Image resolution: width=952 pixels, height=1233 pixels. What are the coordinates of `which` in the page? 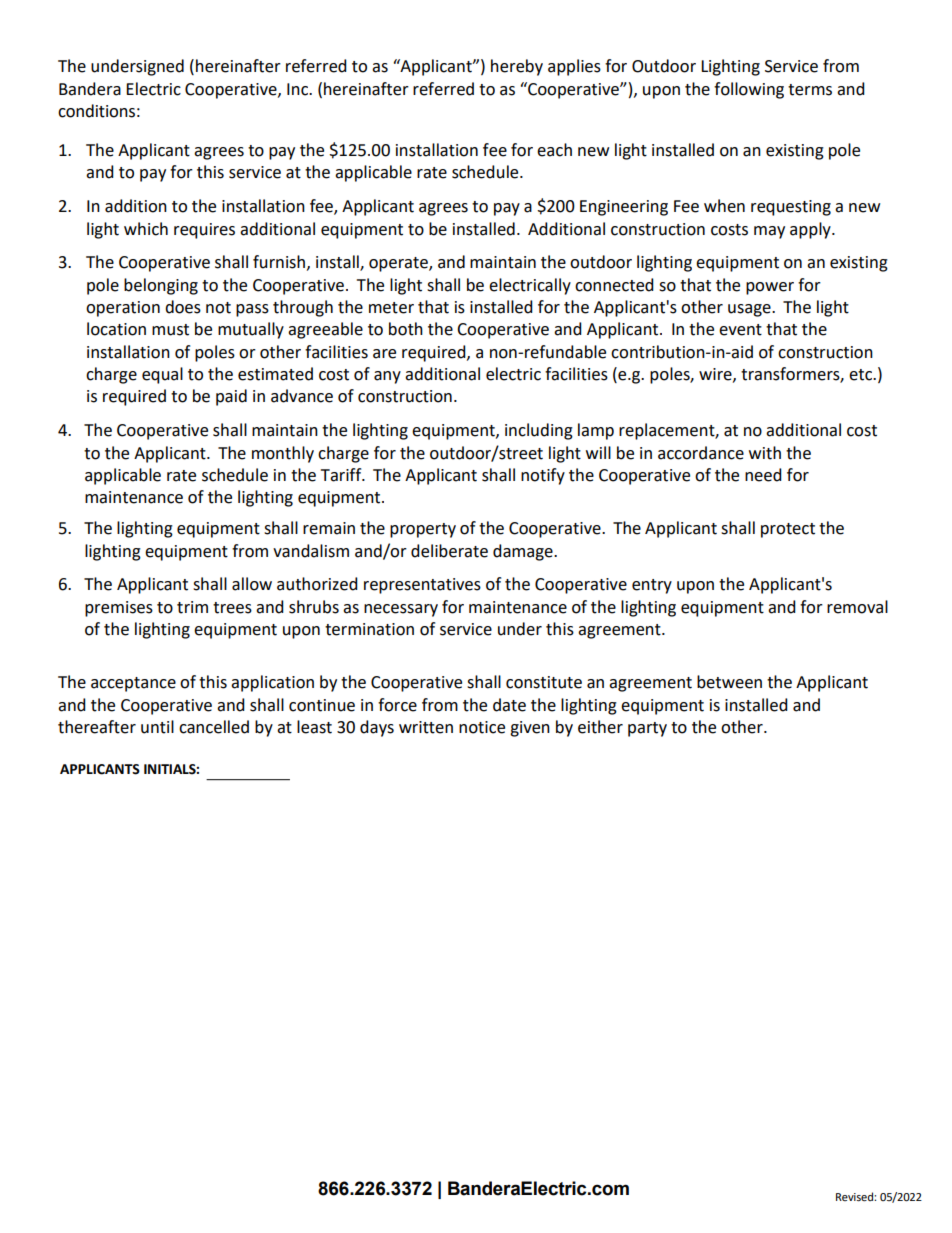 It's located at (146, 229).
